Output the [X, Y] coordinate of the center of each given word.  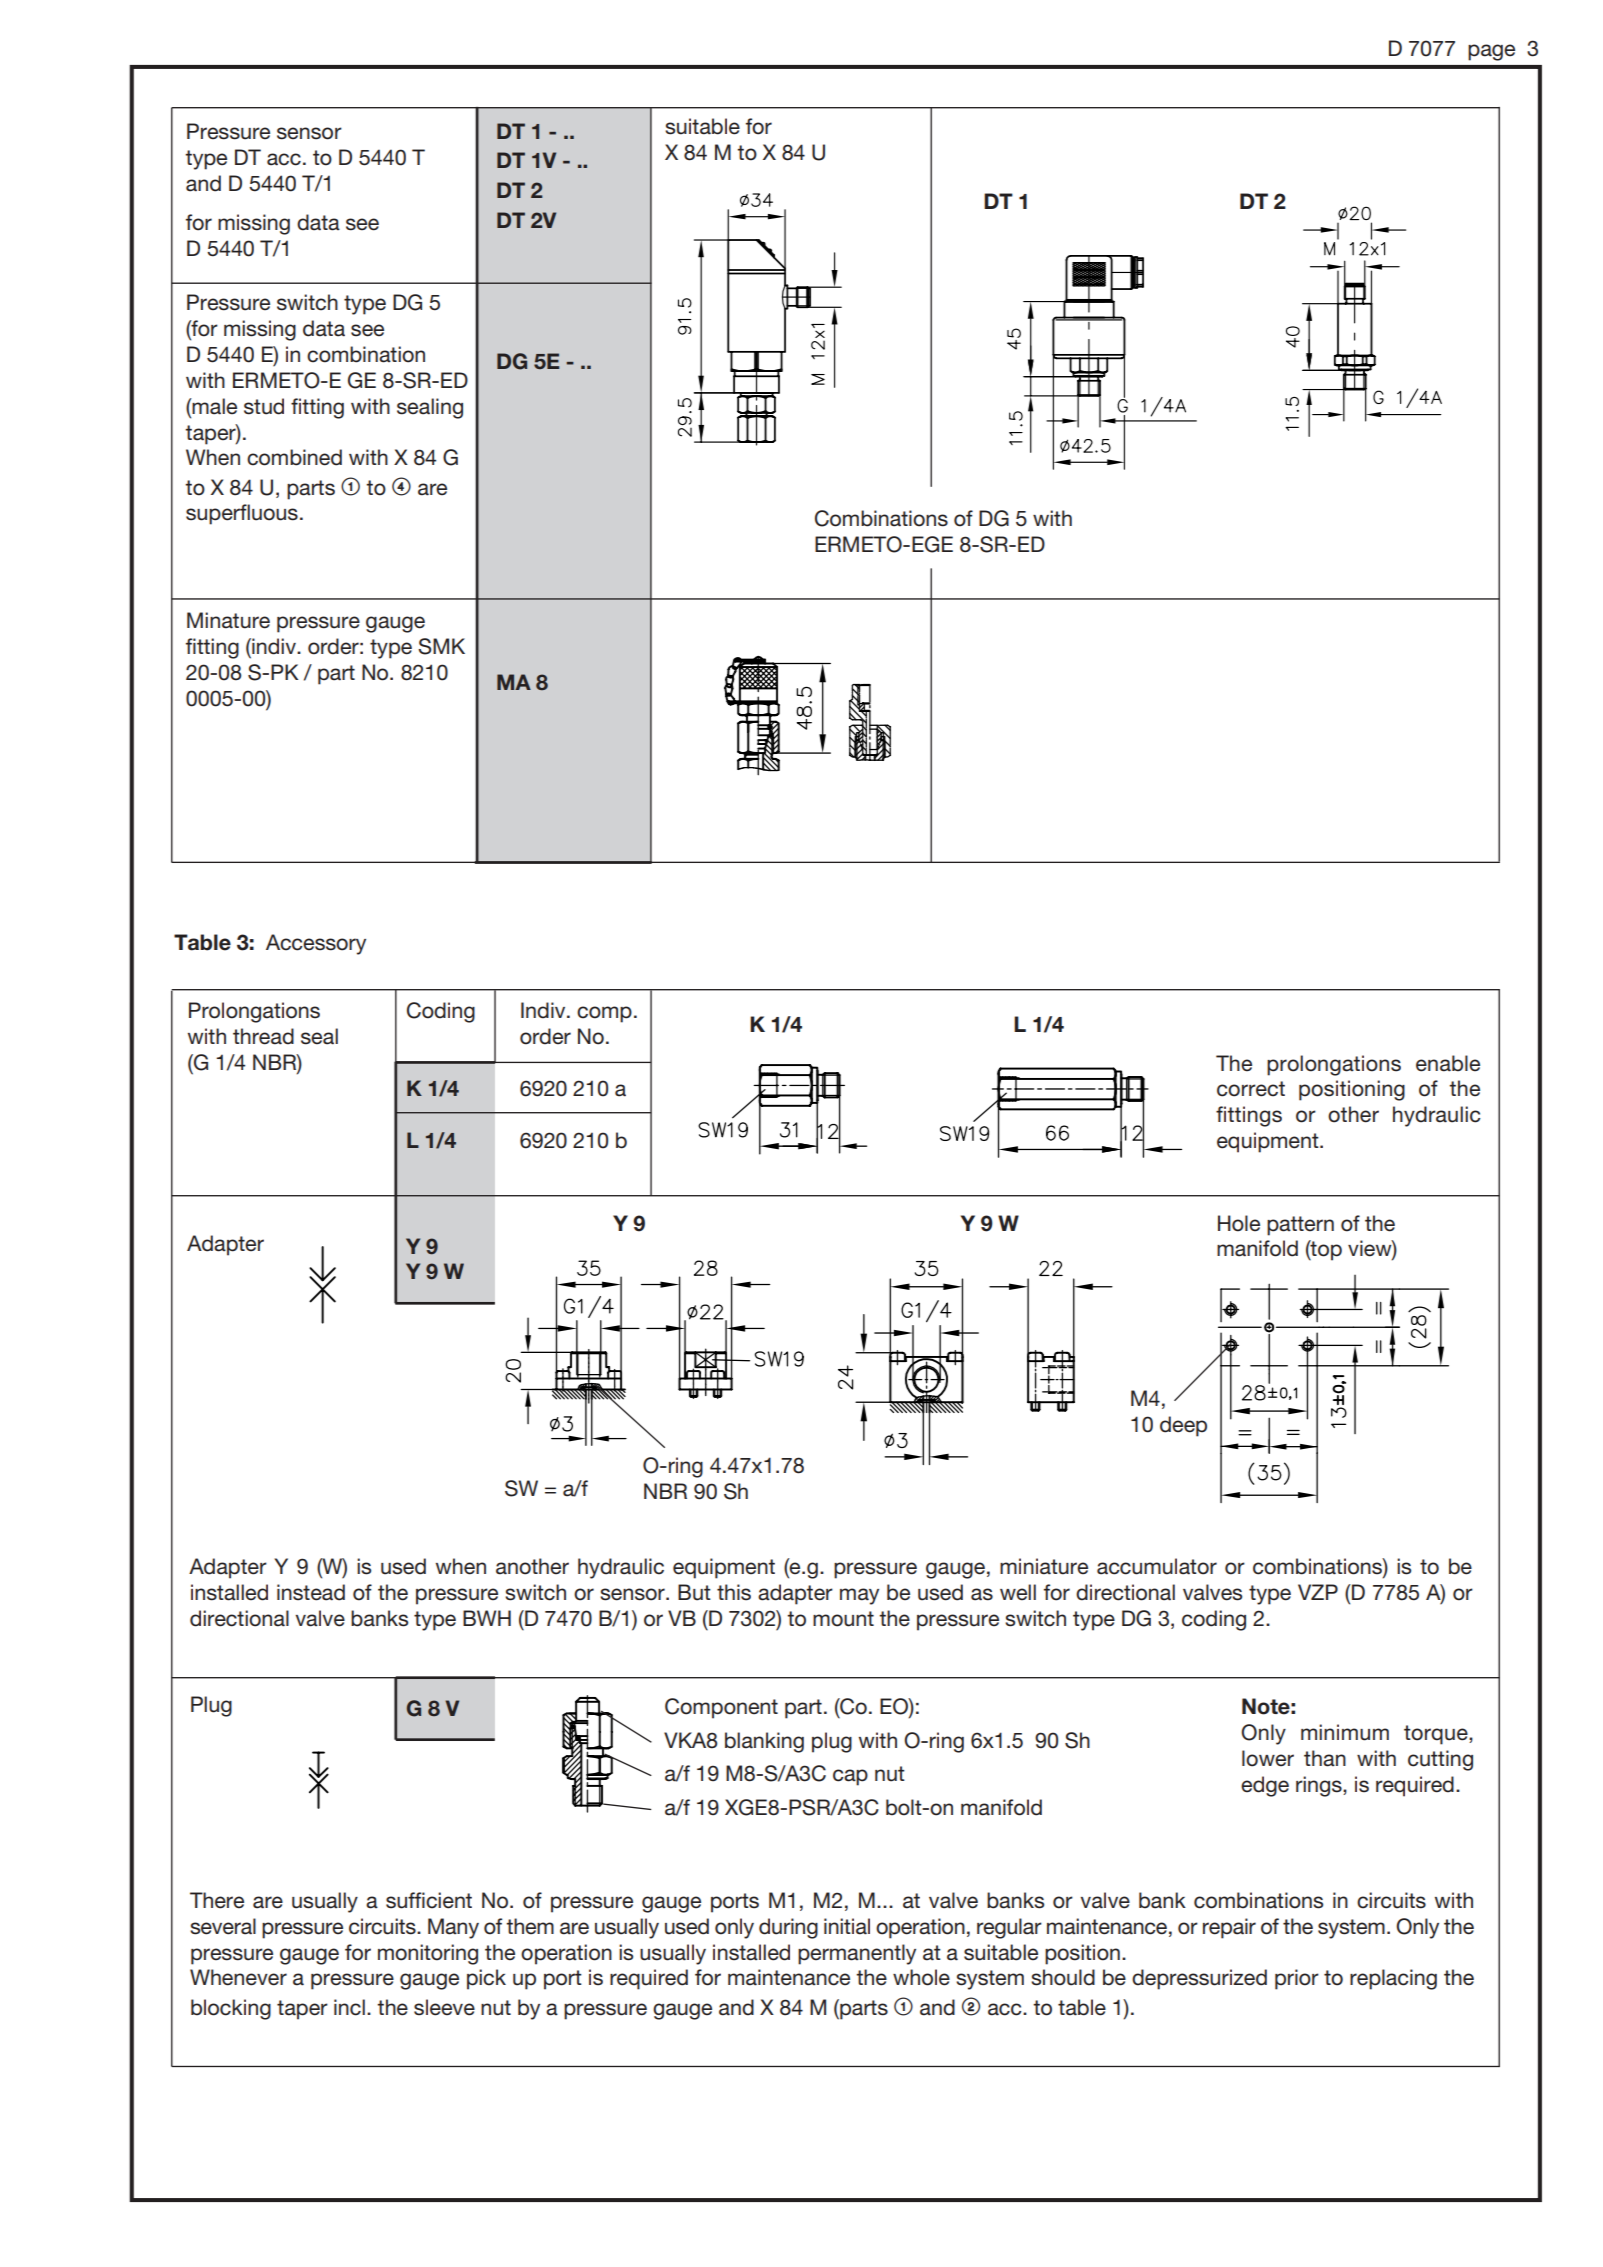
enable [1448, 1063]
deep [1183, 1426]
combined [294, 457]
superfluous [242, 514]
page [1491, 52]
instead [311, 1592]
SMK [441, 646]
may [859, 1596]
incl [349, 2007]
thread [263, 1036]
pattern [1300, 1226]
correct [1251, 1089]
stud [264, 406]
